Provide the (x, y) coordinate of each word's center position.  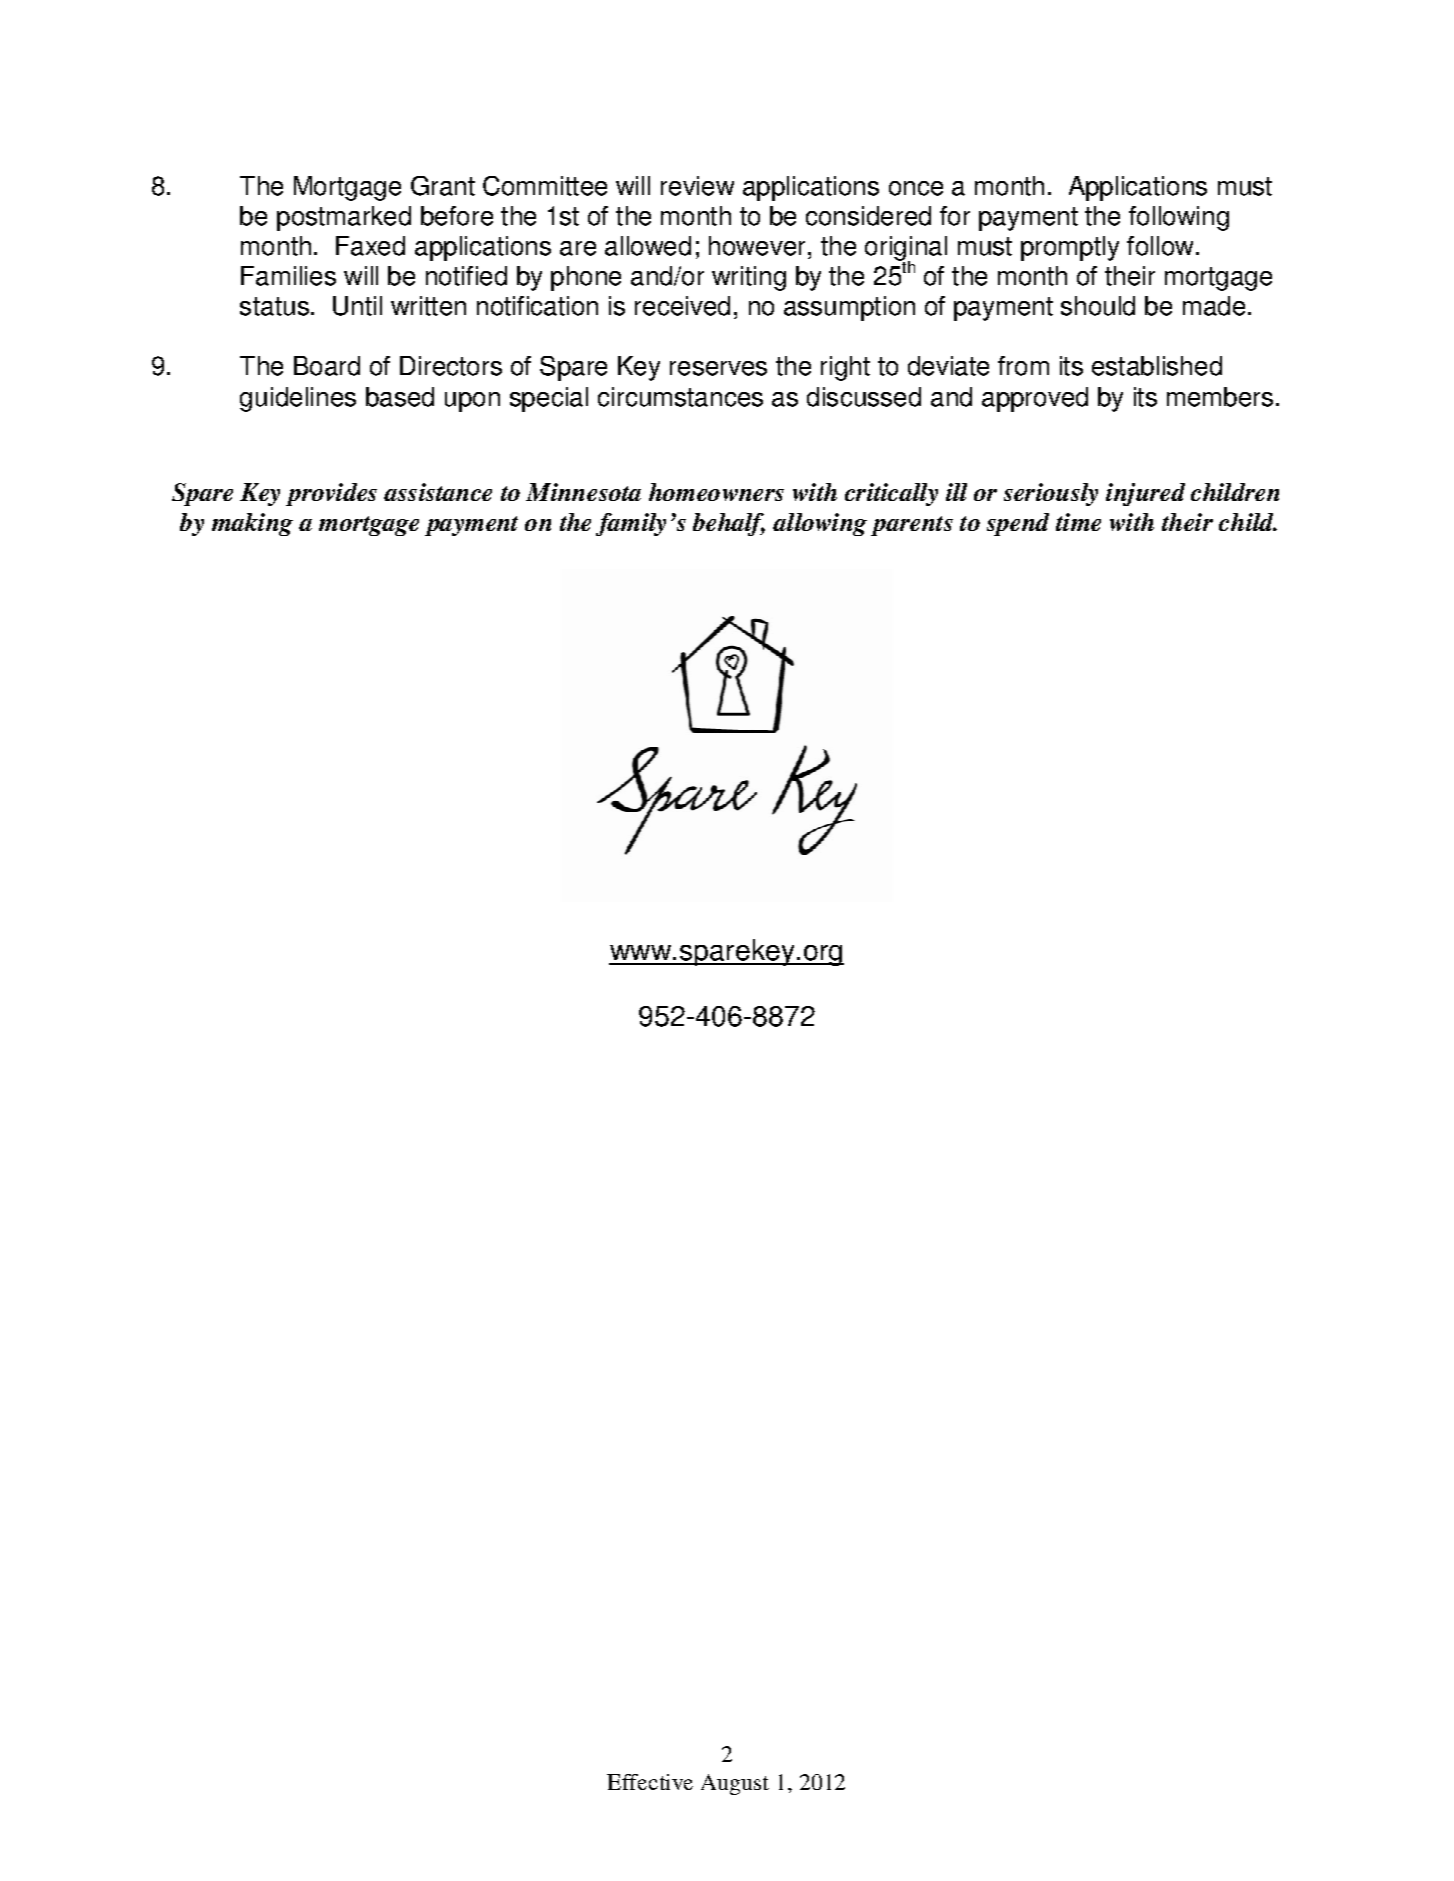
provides (331, 494)
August (735, 1784)
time (1078, 522)
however (757, 246)
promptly (1070, 248)
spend (1018, 524)
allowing (820, 524)
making (252, 524)
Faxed (370, 246)
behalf (729, 524)
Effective (650, 1782)
